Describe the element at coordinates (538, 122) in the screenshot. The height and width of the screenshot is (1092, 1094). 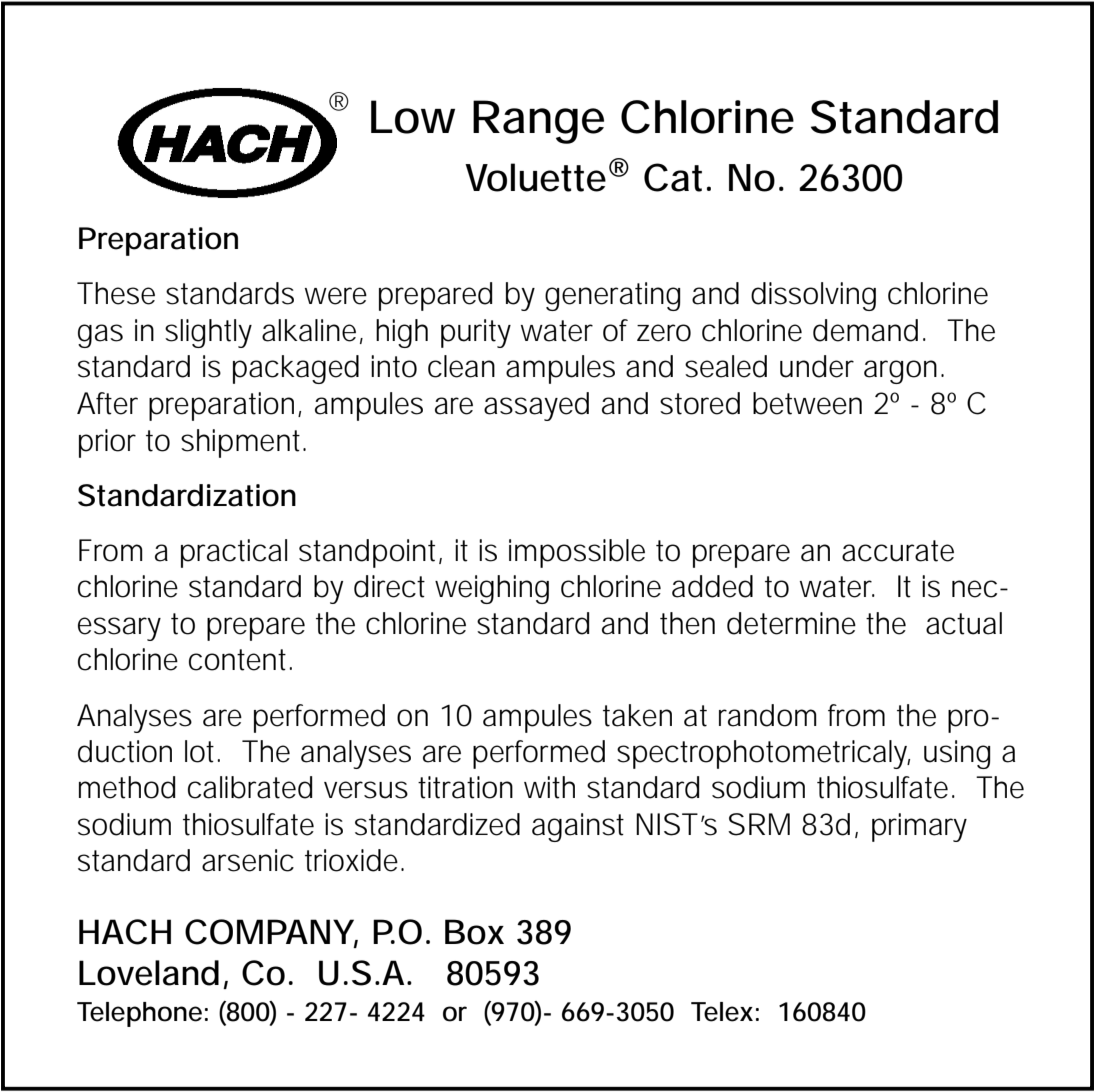
I see `Range` at that location.
